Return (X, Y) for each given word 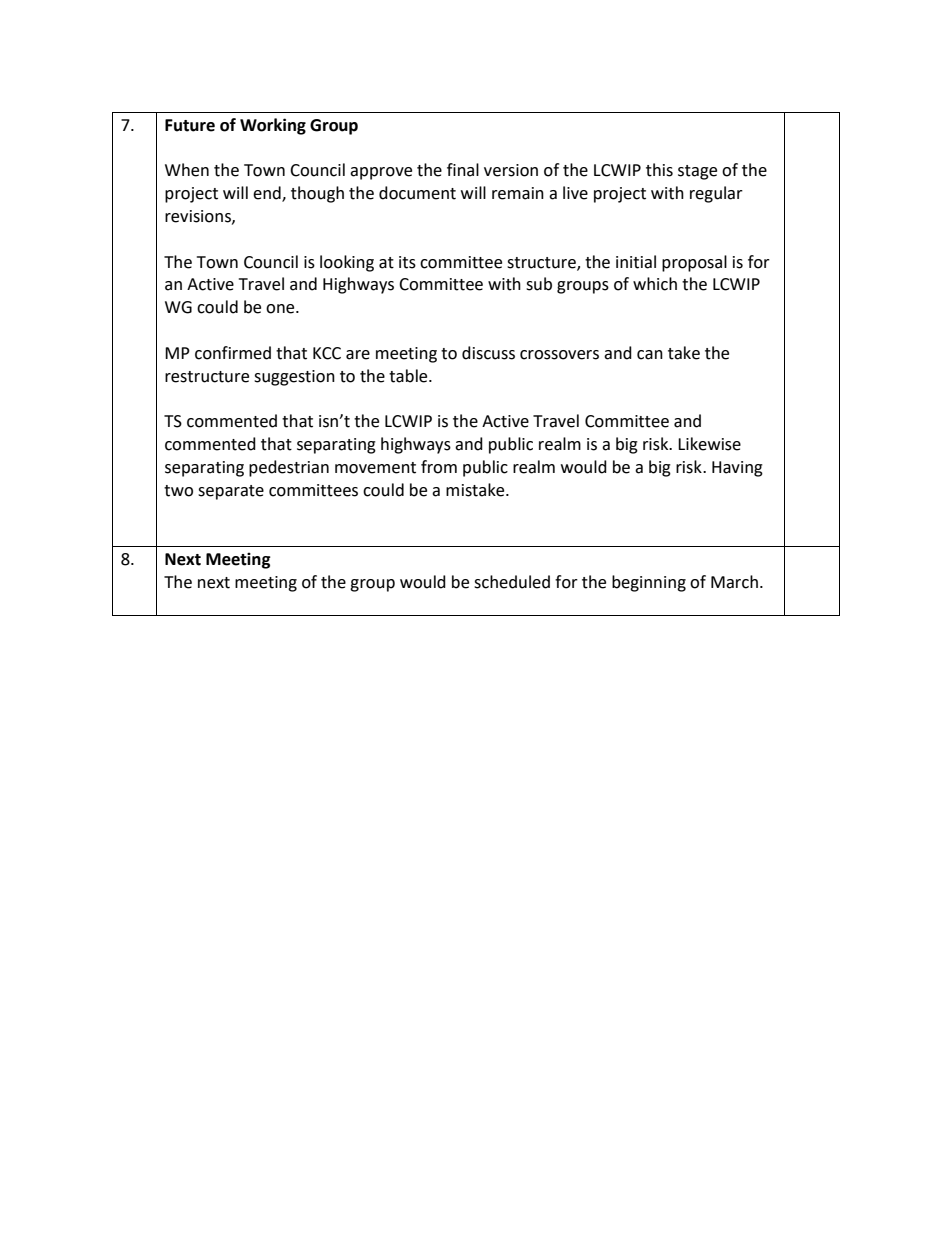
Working (273, 126)
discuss (488, 353)
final (463, 170)
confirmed (233, 353)
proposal (694, 263)
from (439, 467)
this (659, 170)
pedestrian (289, 468)
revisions (199, 217)
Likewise (709, 444)
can (650, 355)
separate (231, 492)
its (407, 262)
